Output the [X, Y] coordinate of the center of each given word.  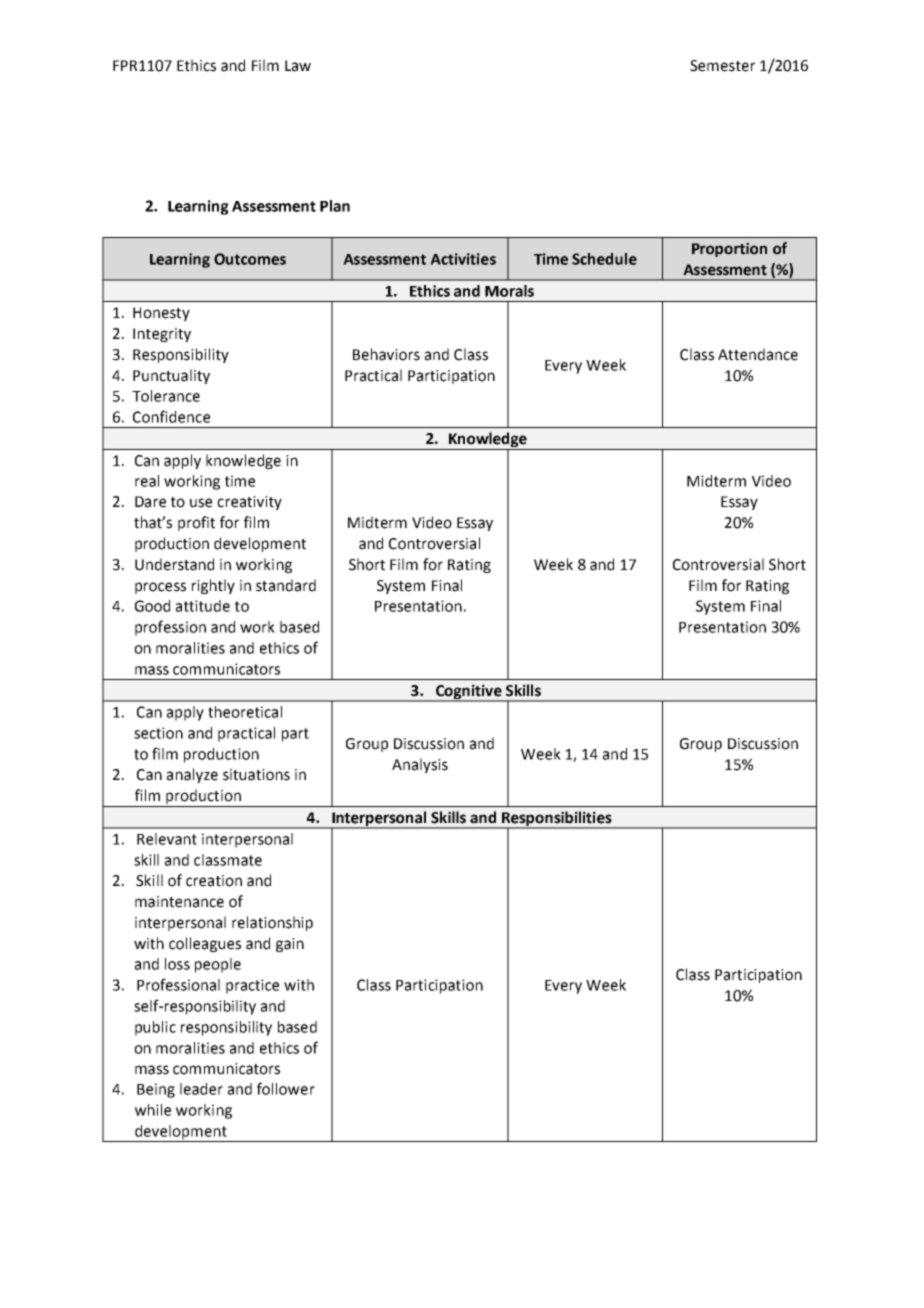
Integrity [162, 335]
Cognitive [469, 692]
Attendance [758, 354]
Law [298, 66]
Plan [335, 206]
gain [290, 945]
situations [256, 775]
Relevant [167, 839]
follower [286, 1088]
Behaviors [386, 354]
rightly [213, 586]
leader [201, 1089]
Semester [722, 66]
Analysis [420, 765]
